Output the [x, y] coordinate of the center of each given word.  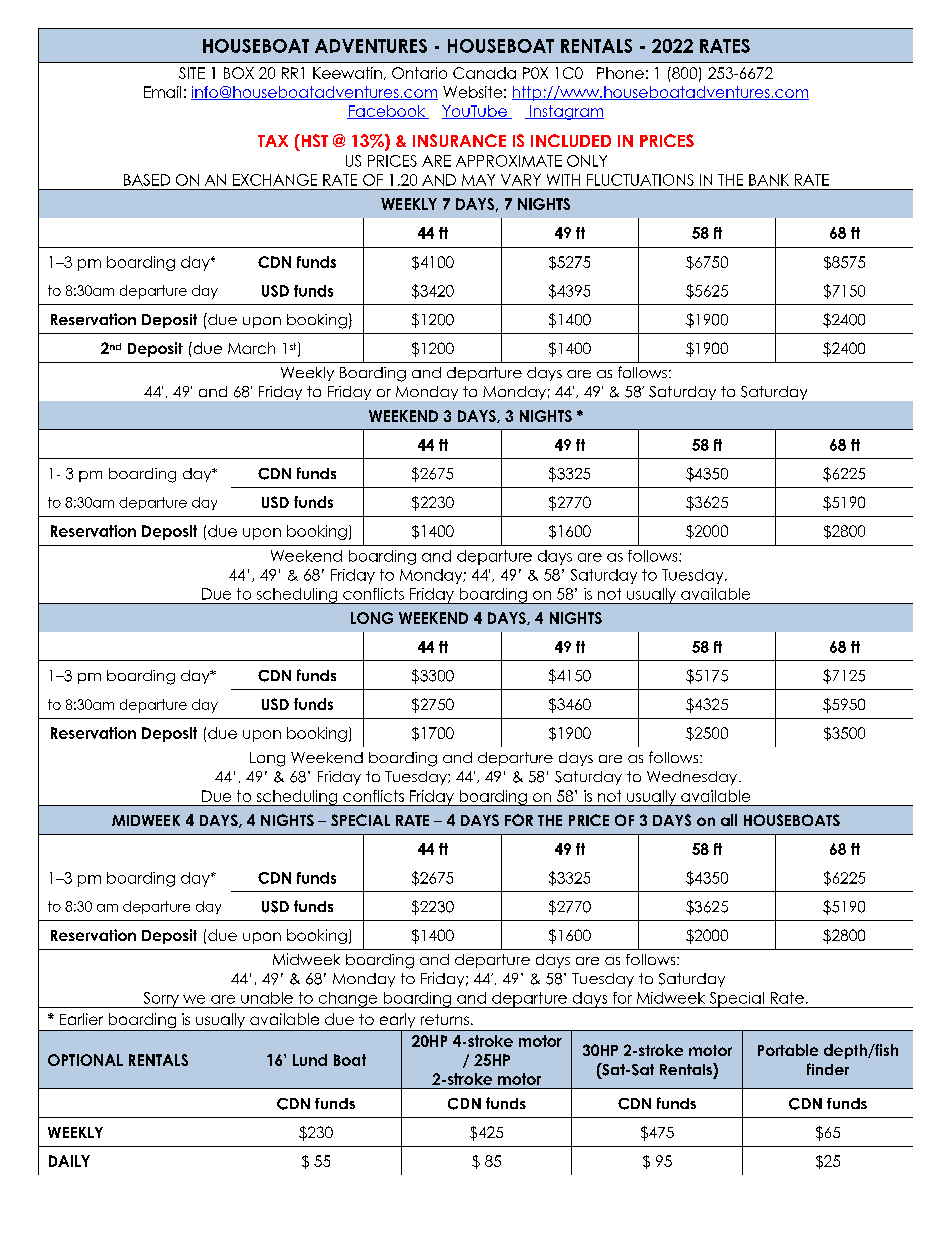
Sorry [161, 1000]
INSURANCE [459, 140]
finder [828, 1069]
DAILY [69, 1161]
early [397, 1022]
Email [162, 92]
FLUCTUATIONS [640, 180]
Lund [310, 1060]
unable [267, 998]
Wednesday [693, 778]
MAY [478, 180]
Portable [788, 1050]
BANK [769, 180]
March [251, 348]
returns [445, 1019]
